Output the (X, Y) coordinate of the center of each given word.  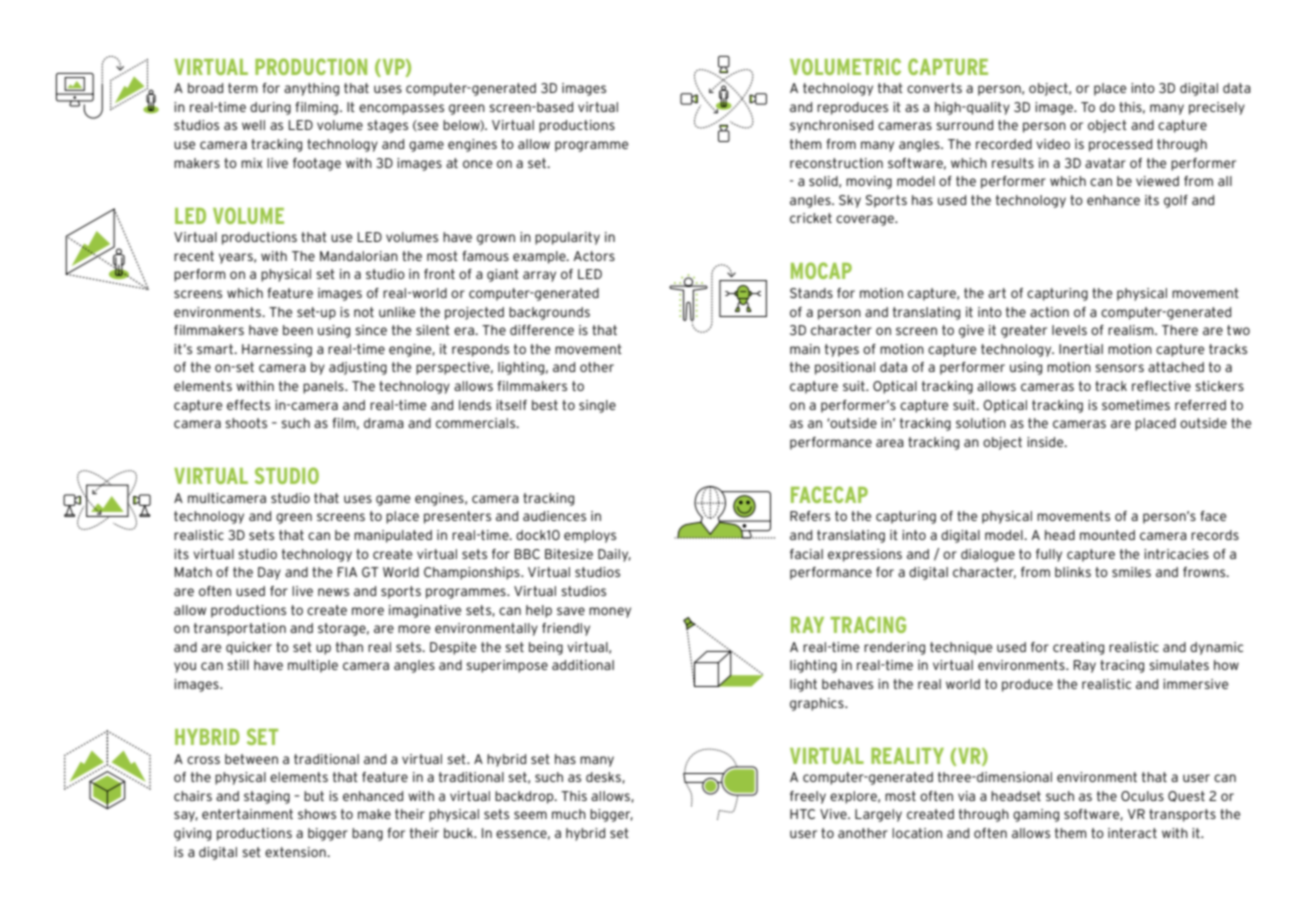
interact (1132, 833)
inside (1046, 442)
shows (317, 814)
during (270, 108)
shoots (246, 423)
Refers (810, 516)
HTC (802, 814)
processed (1120, 145)
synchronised (831, 126)
